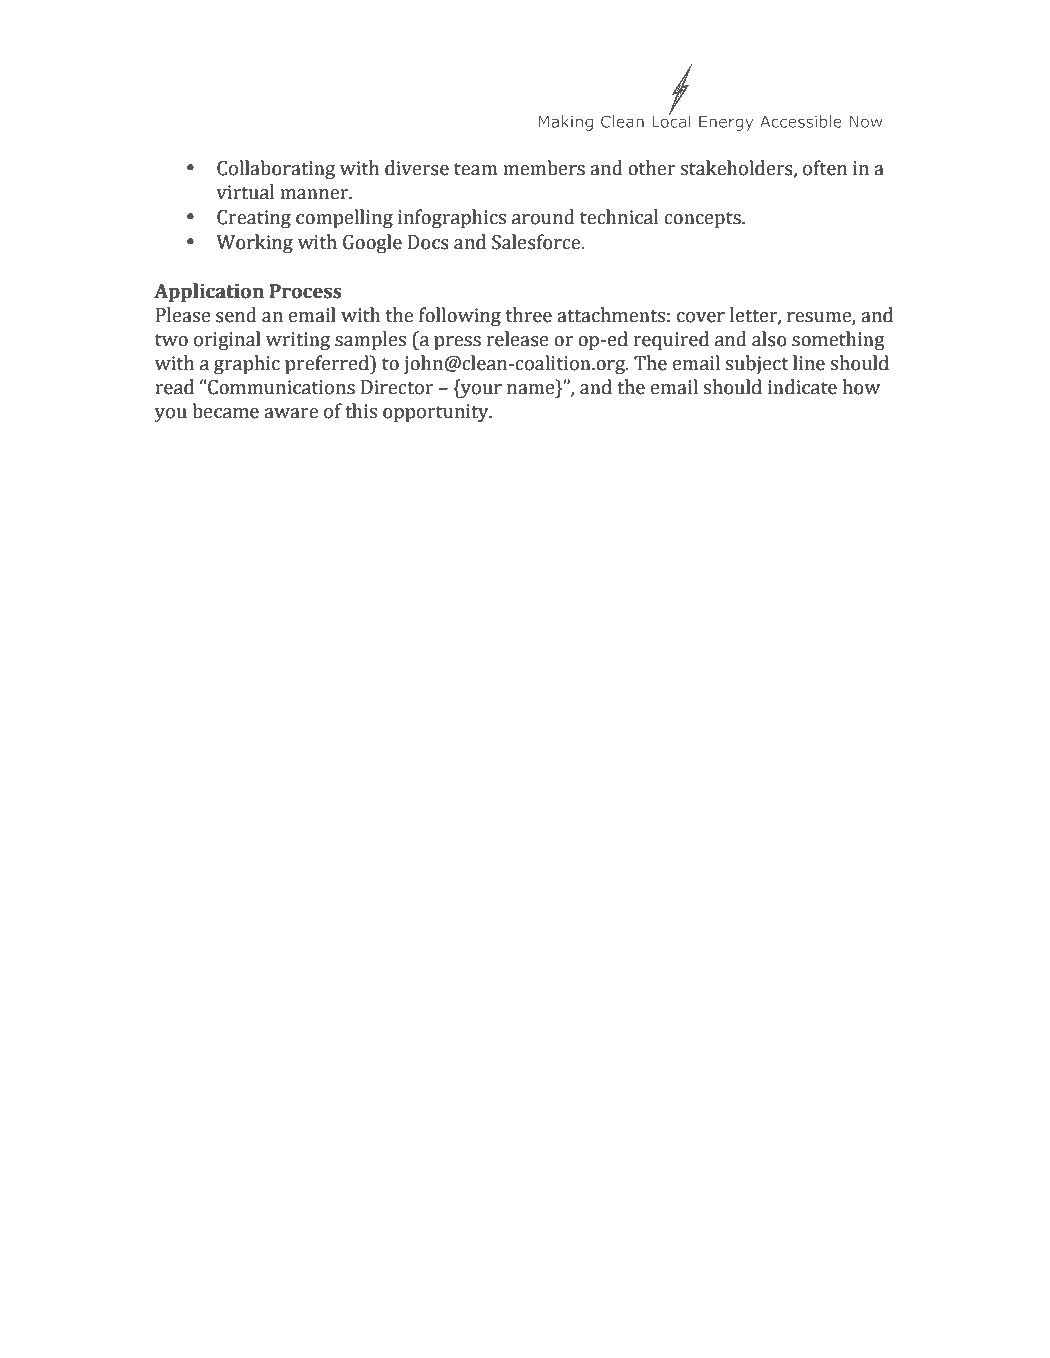  I want to click on members, so click(544, 168).
